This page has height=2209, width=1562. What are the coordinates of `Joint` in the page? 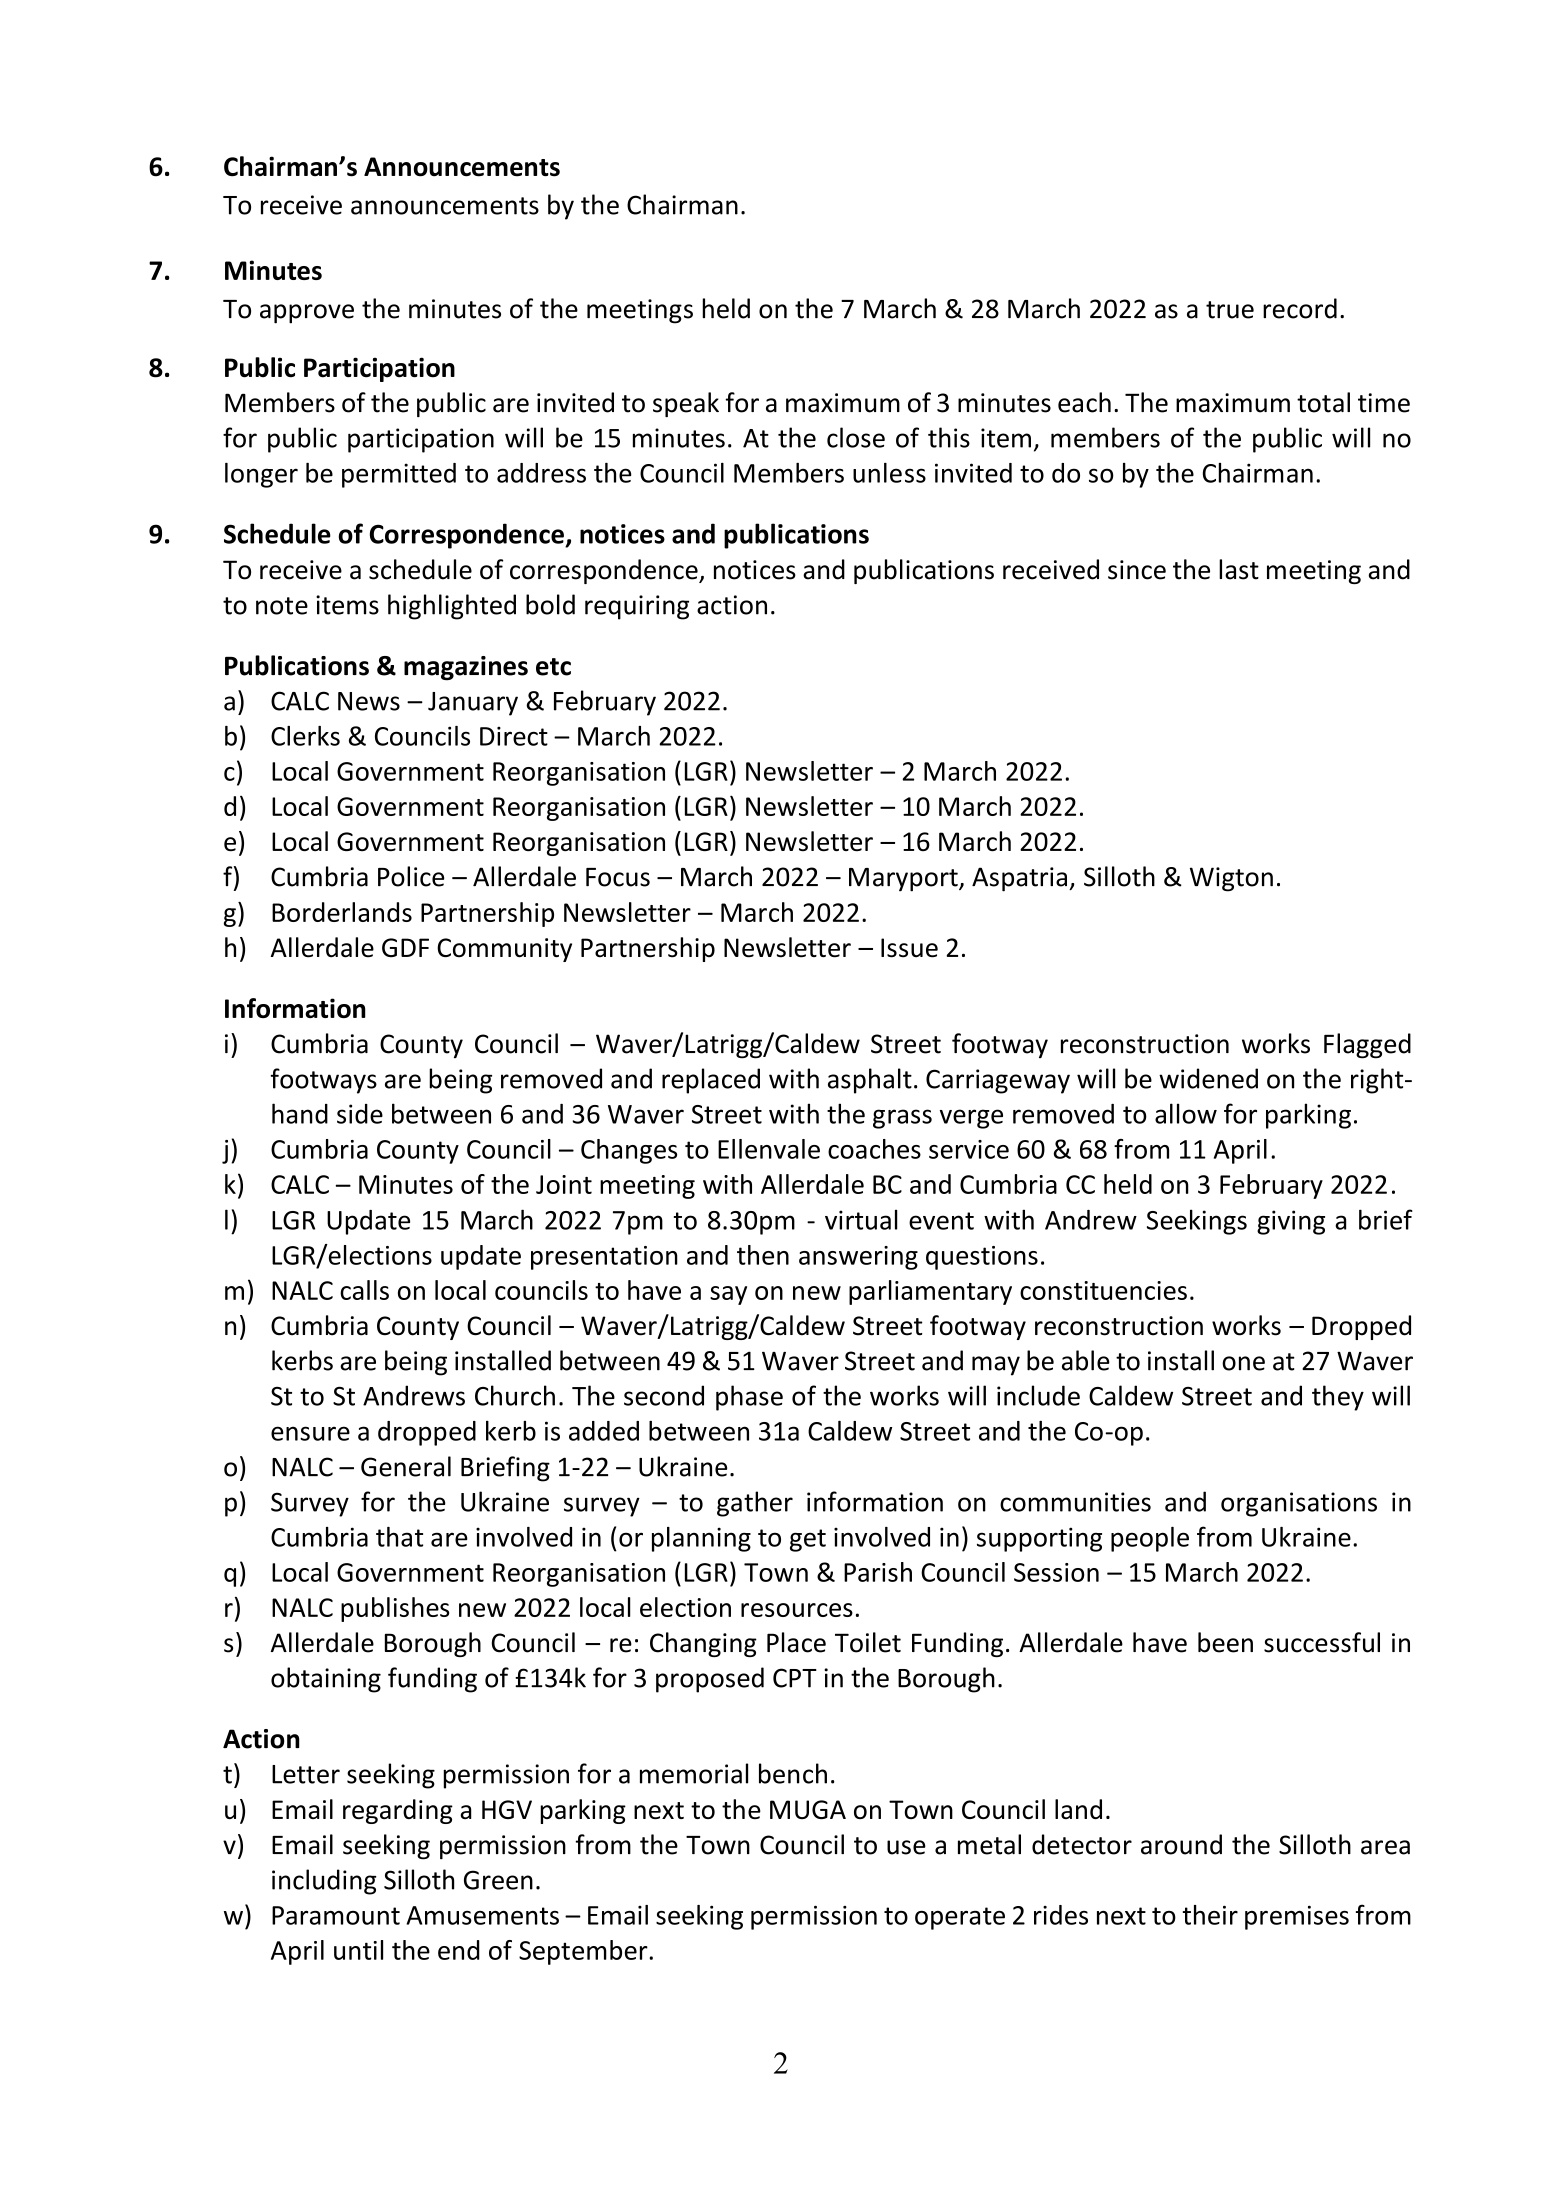 It's located at (564, 1184).
